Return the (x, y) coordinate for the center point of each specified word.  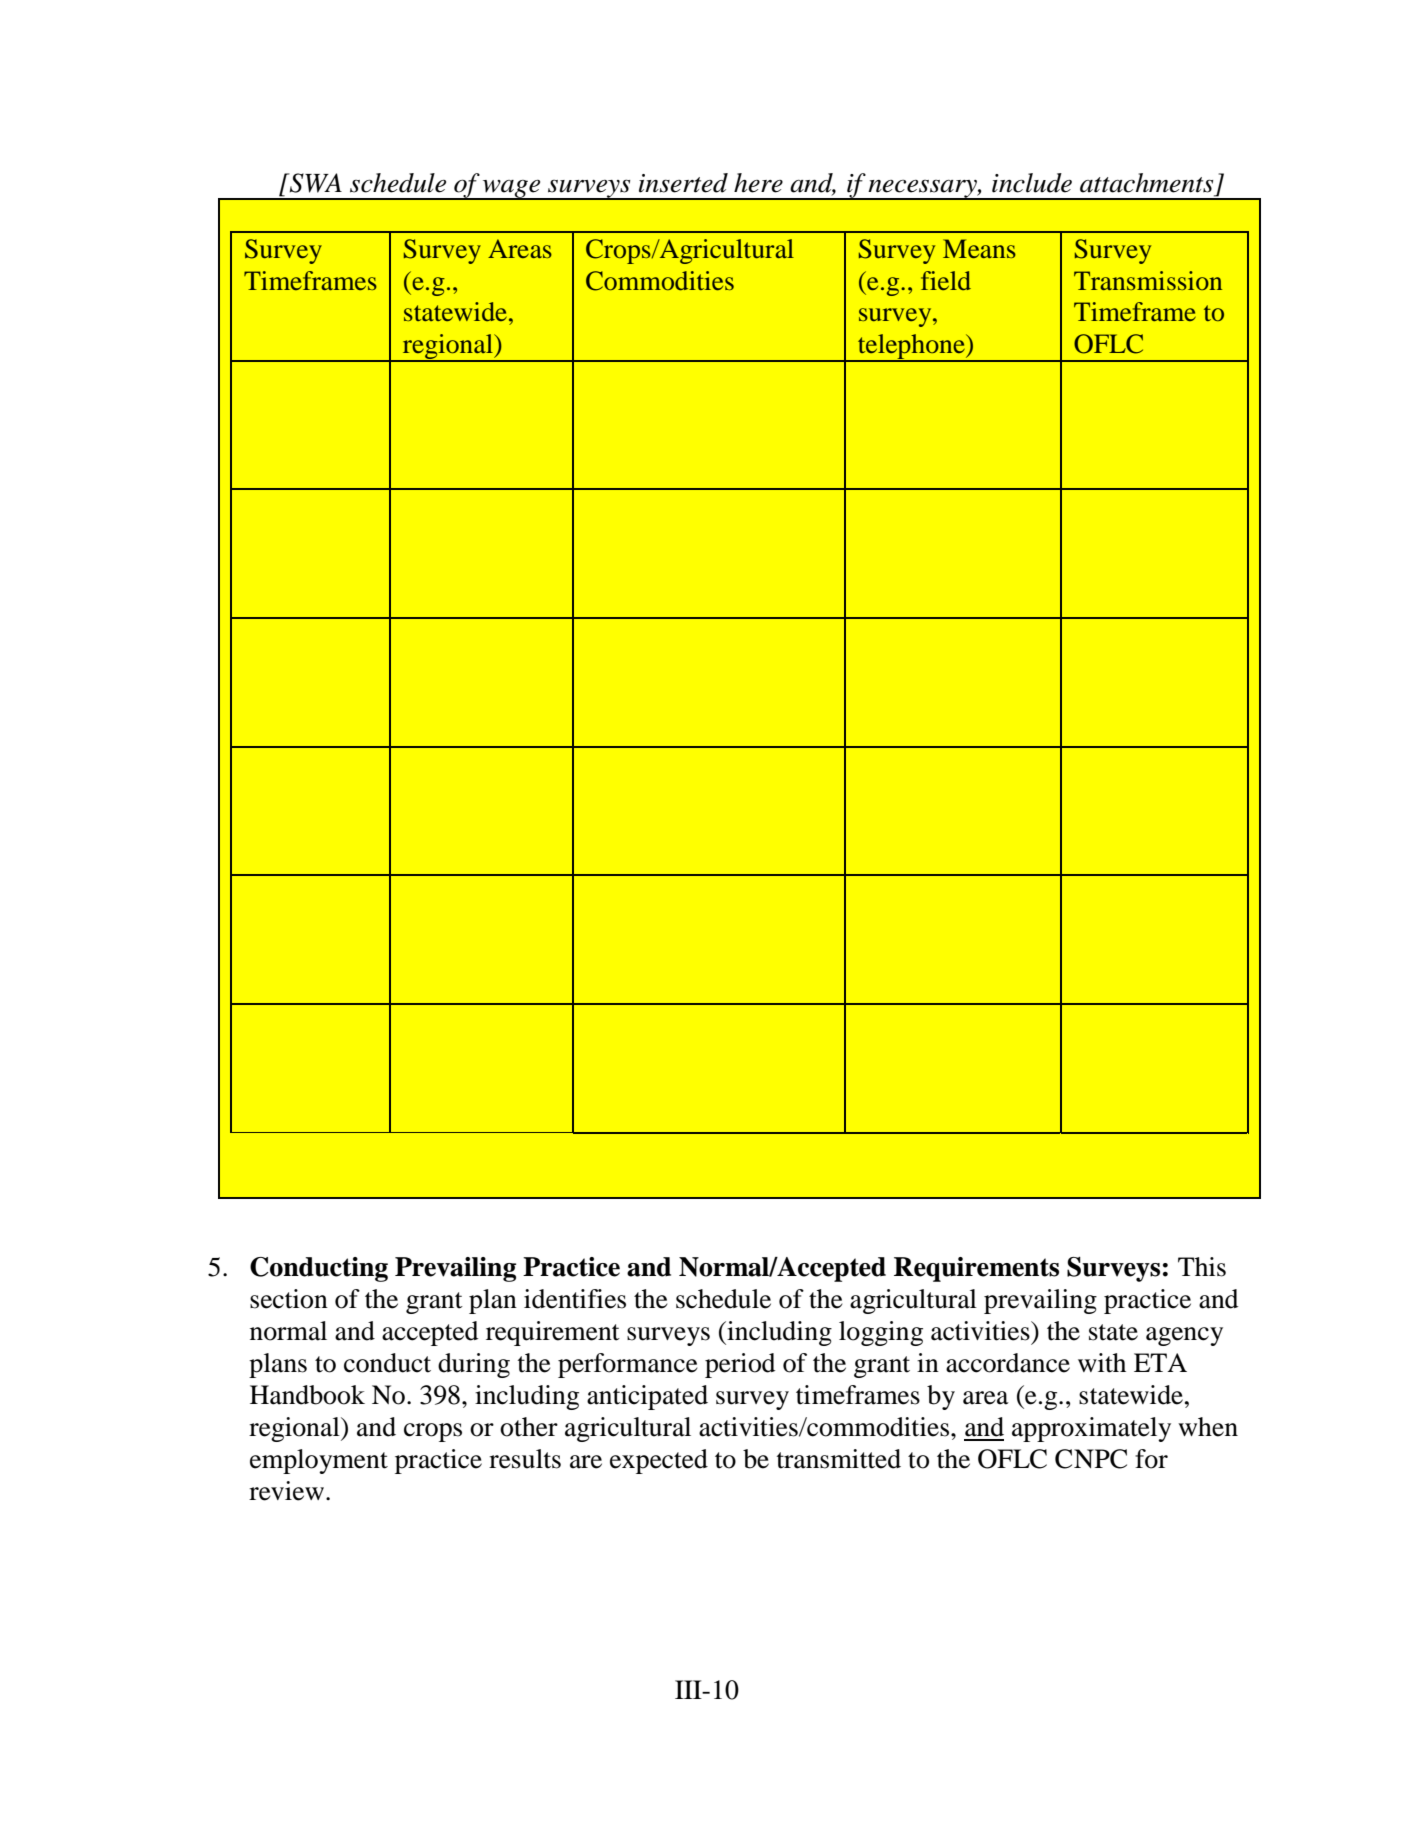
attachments (1146, 183)
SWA (314, 183)
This (1202, 1267)
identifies (575, 1299)
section (289, 1299)
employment (319, 1461)
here (758, 183)
